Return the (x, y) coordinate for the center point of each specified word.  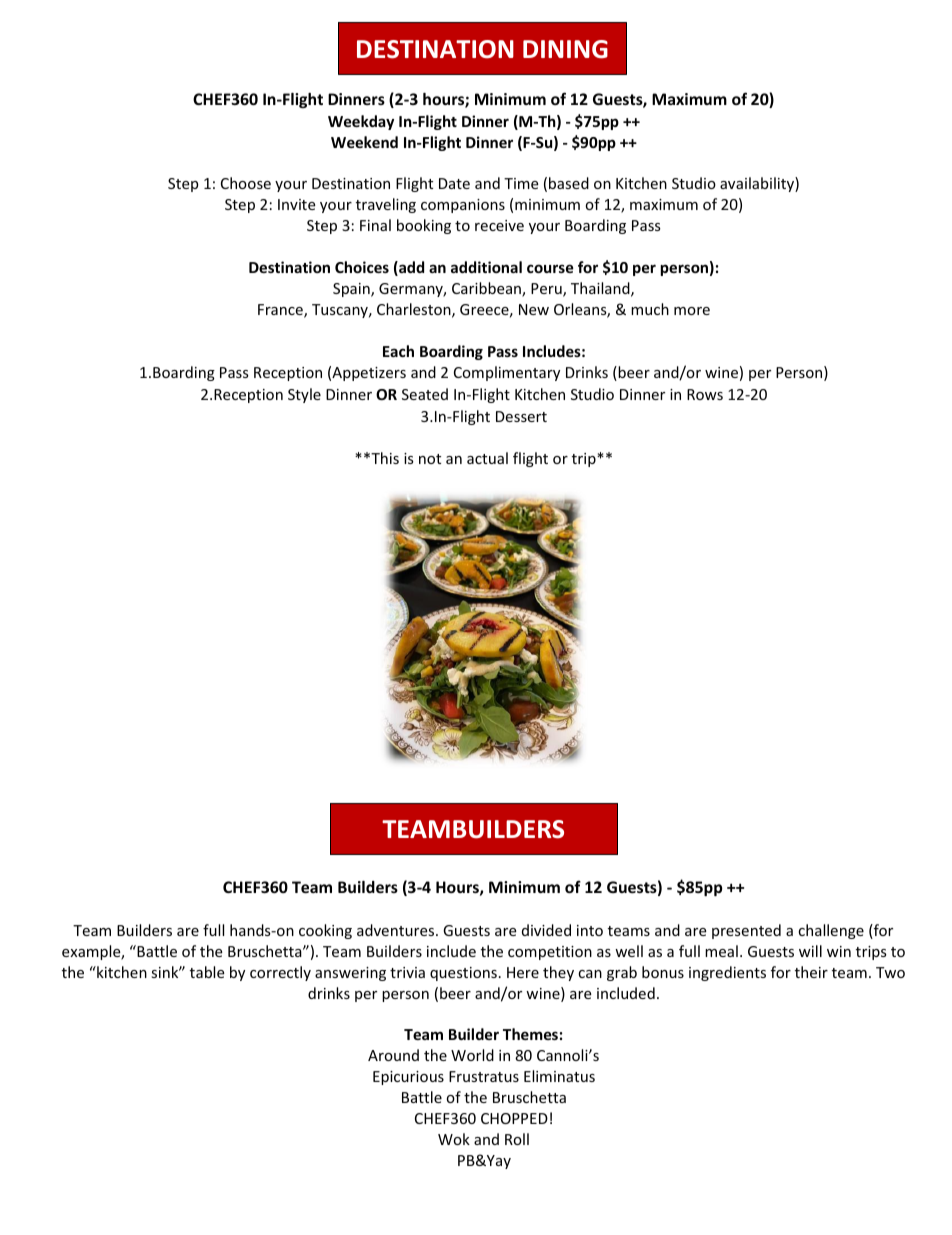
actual (487, 458)
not (430, 459)
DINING (565, 49)
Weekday (361, 122)
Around (393, 1055)
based (569, 183)
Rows (705, 394)
